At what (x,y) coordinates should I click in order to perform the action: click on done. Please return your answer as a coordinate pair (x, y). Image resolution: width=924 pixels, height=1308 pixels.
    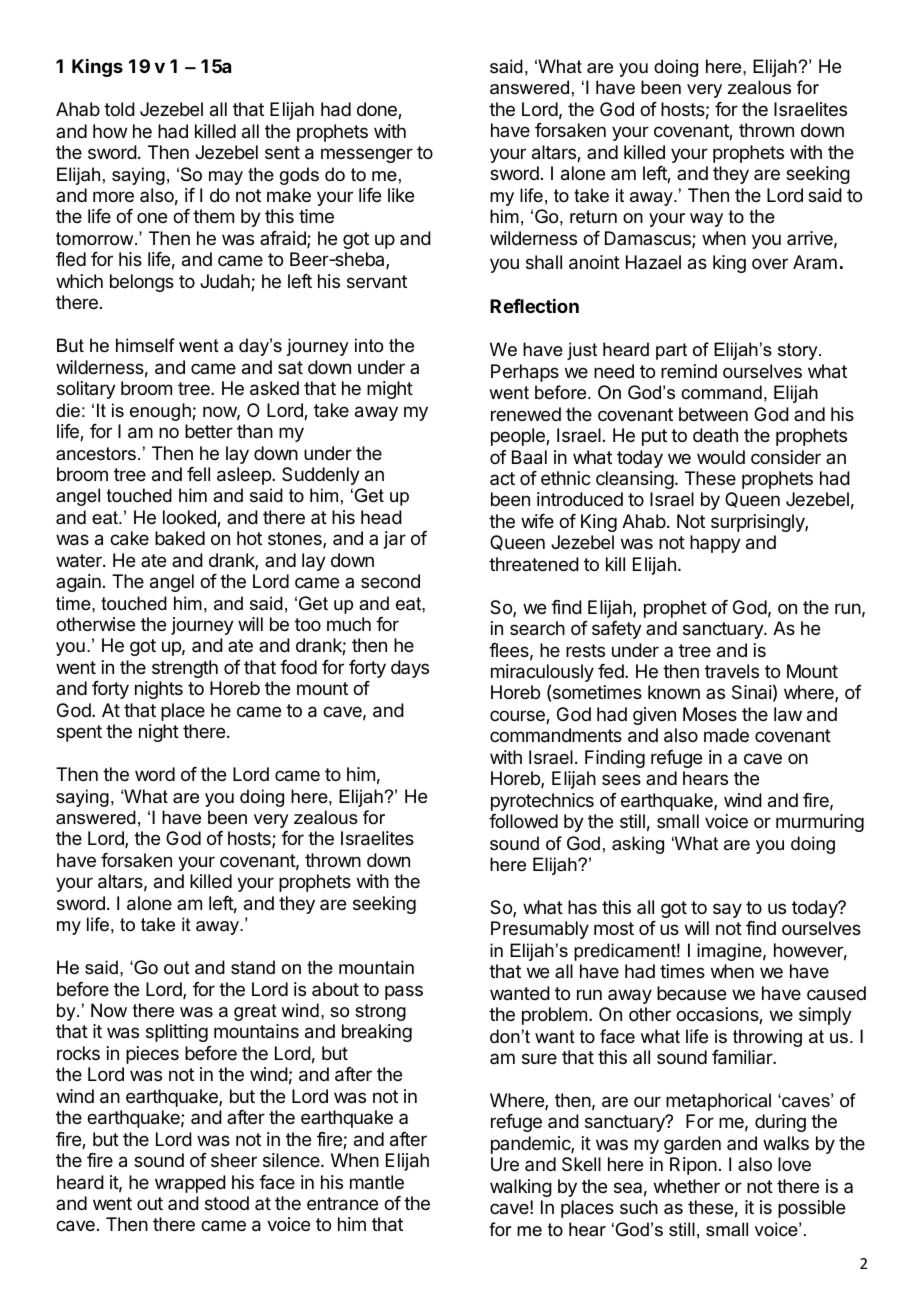
    Looking at the image, I should click on (378, 110).
